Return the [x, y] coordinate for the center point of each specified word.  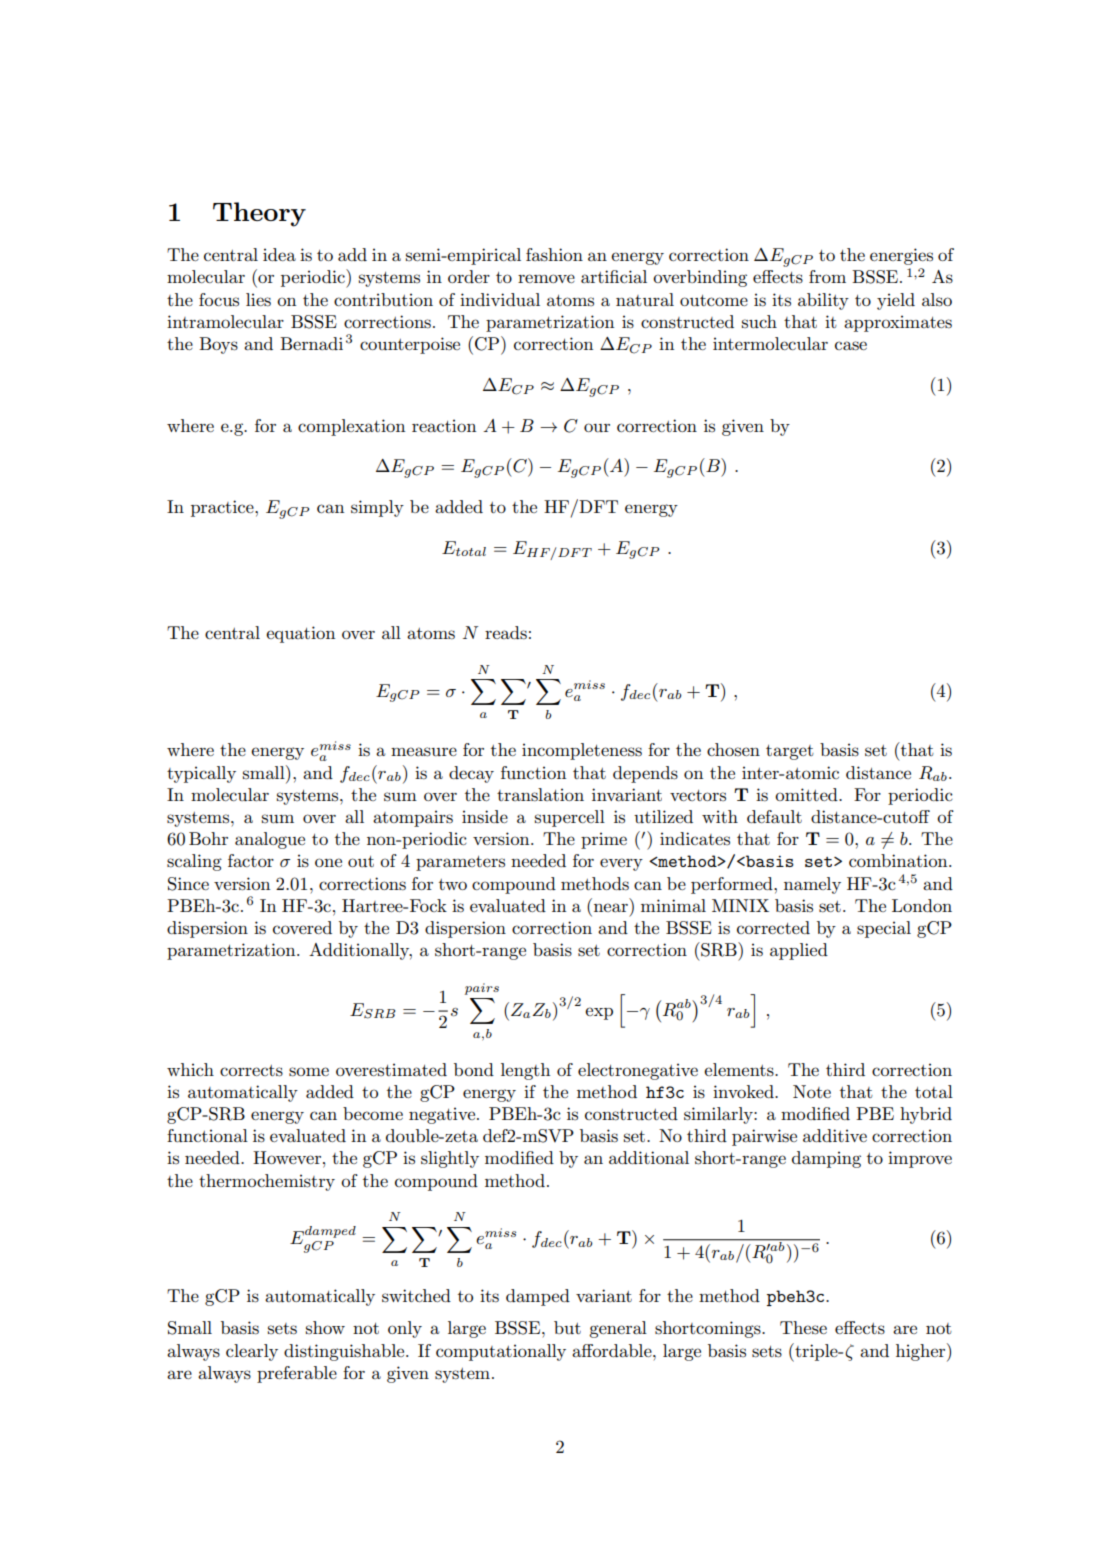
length [525, 1071]
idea [279, 254]
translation [540, 795]
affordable [613, 1350]
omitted [807, 794]
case [851, 346]
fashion [554, 255]
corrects [251, 1071]
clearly [252, 1352]
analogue [270, 840]
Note [812, 1091]
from [827, 276]
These [803, 1328]
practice [223, 508]
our [597, 428]
